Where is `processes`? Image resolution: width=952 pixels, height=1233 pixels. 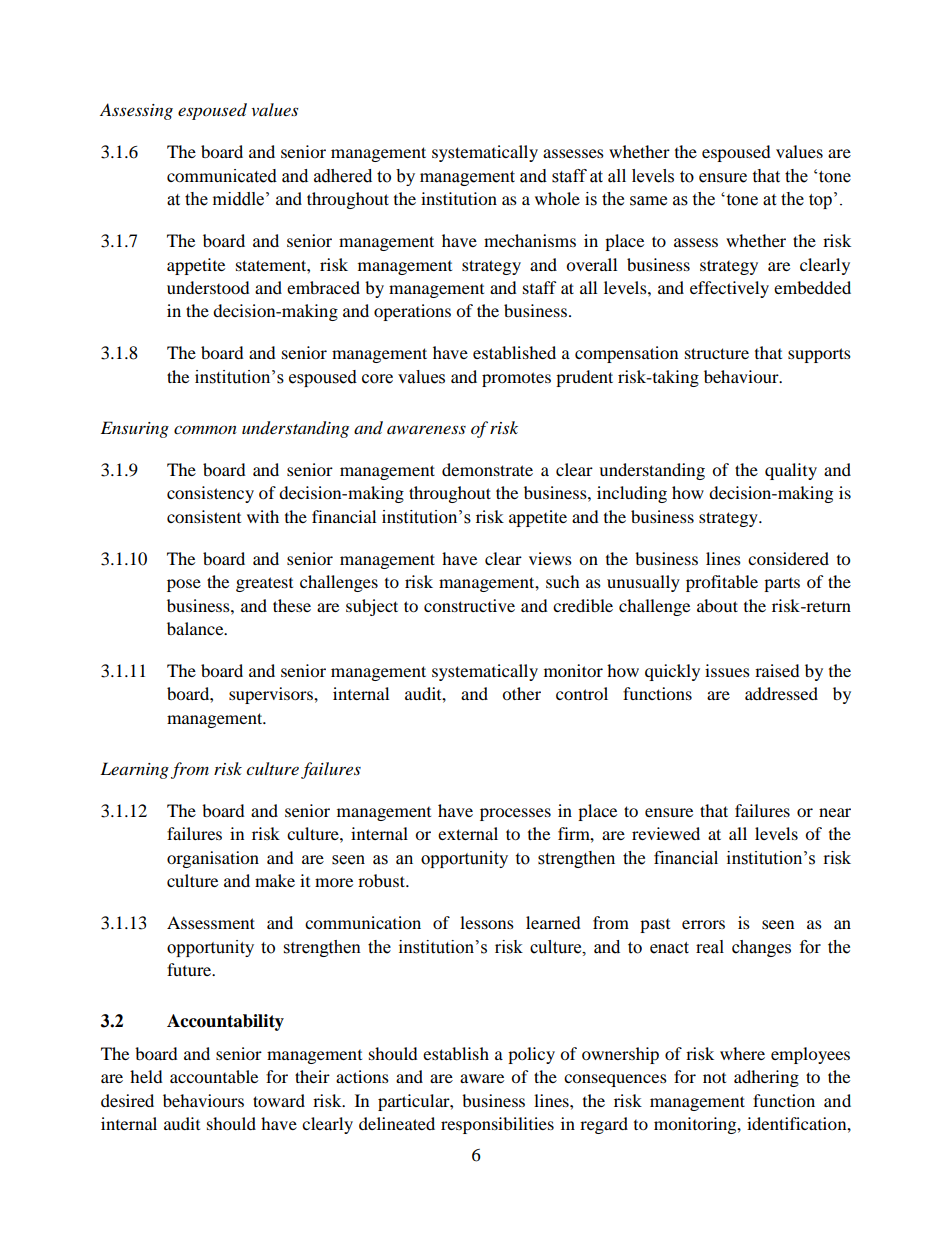 processes is located at coordinates (515, 814).
